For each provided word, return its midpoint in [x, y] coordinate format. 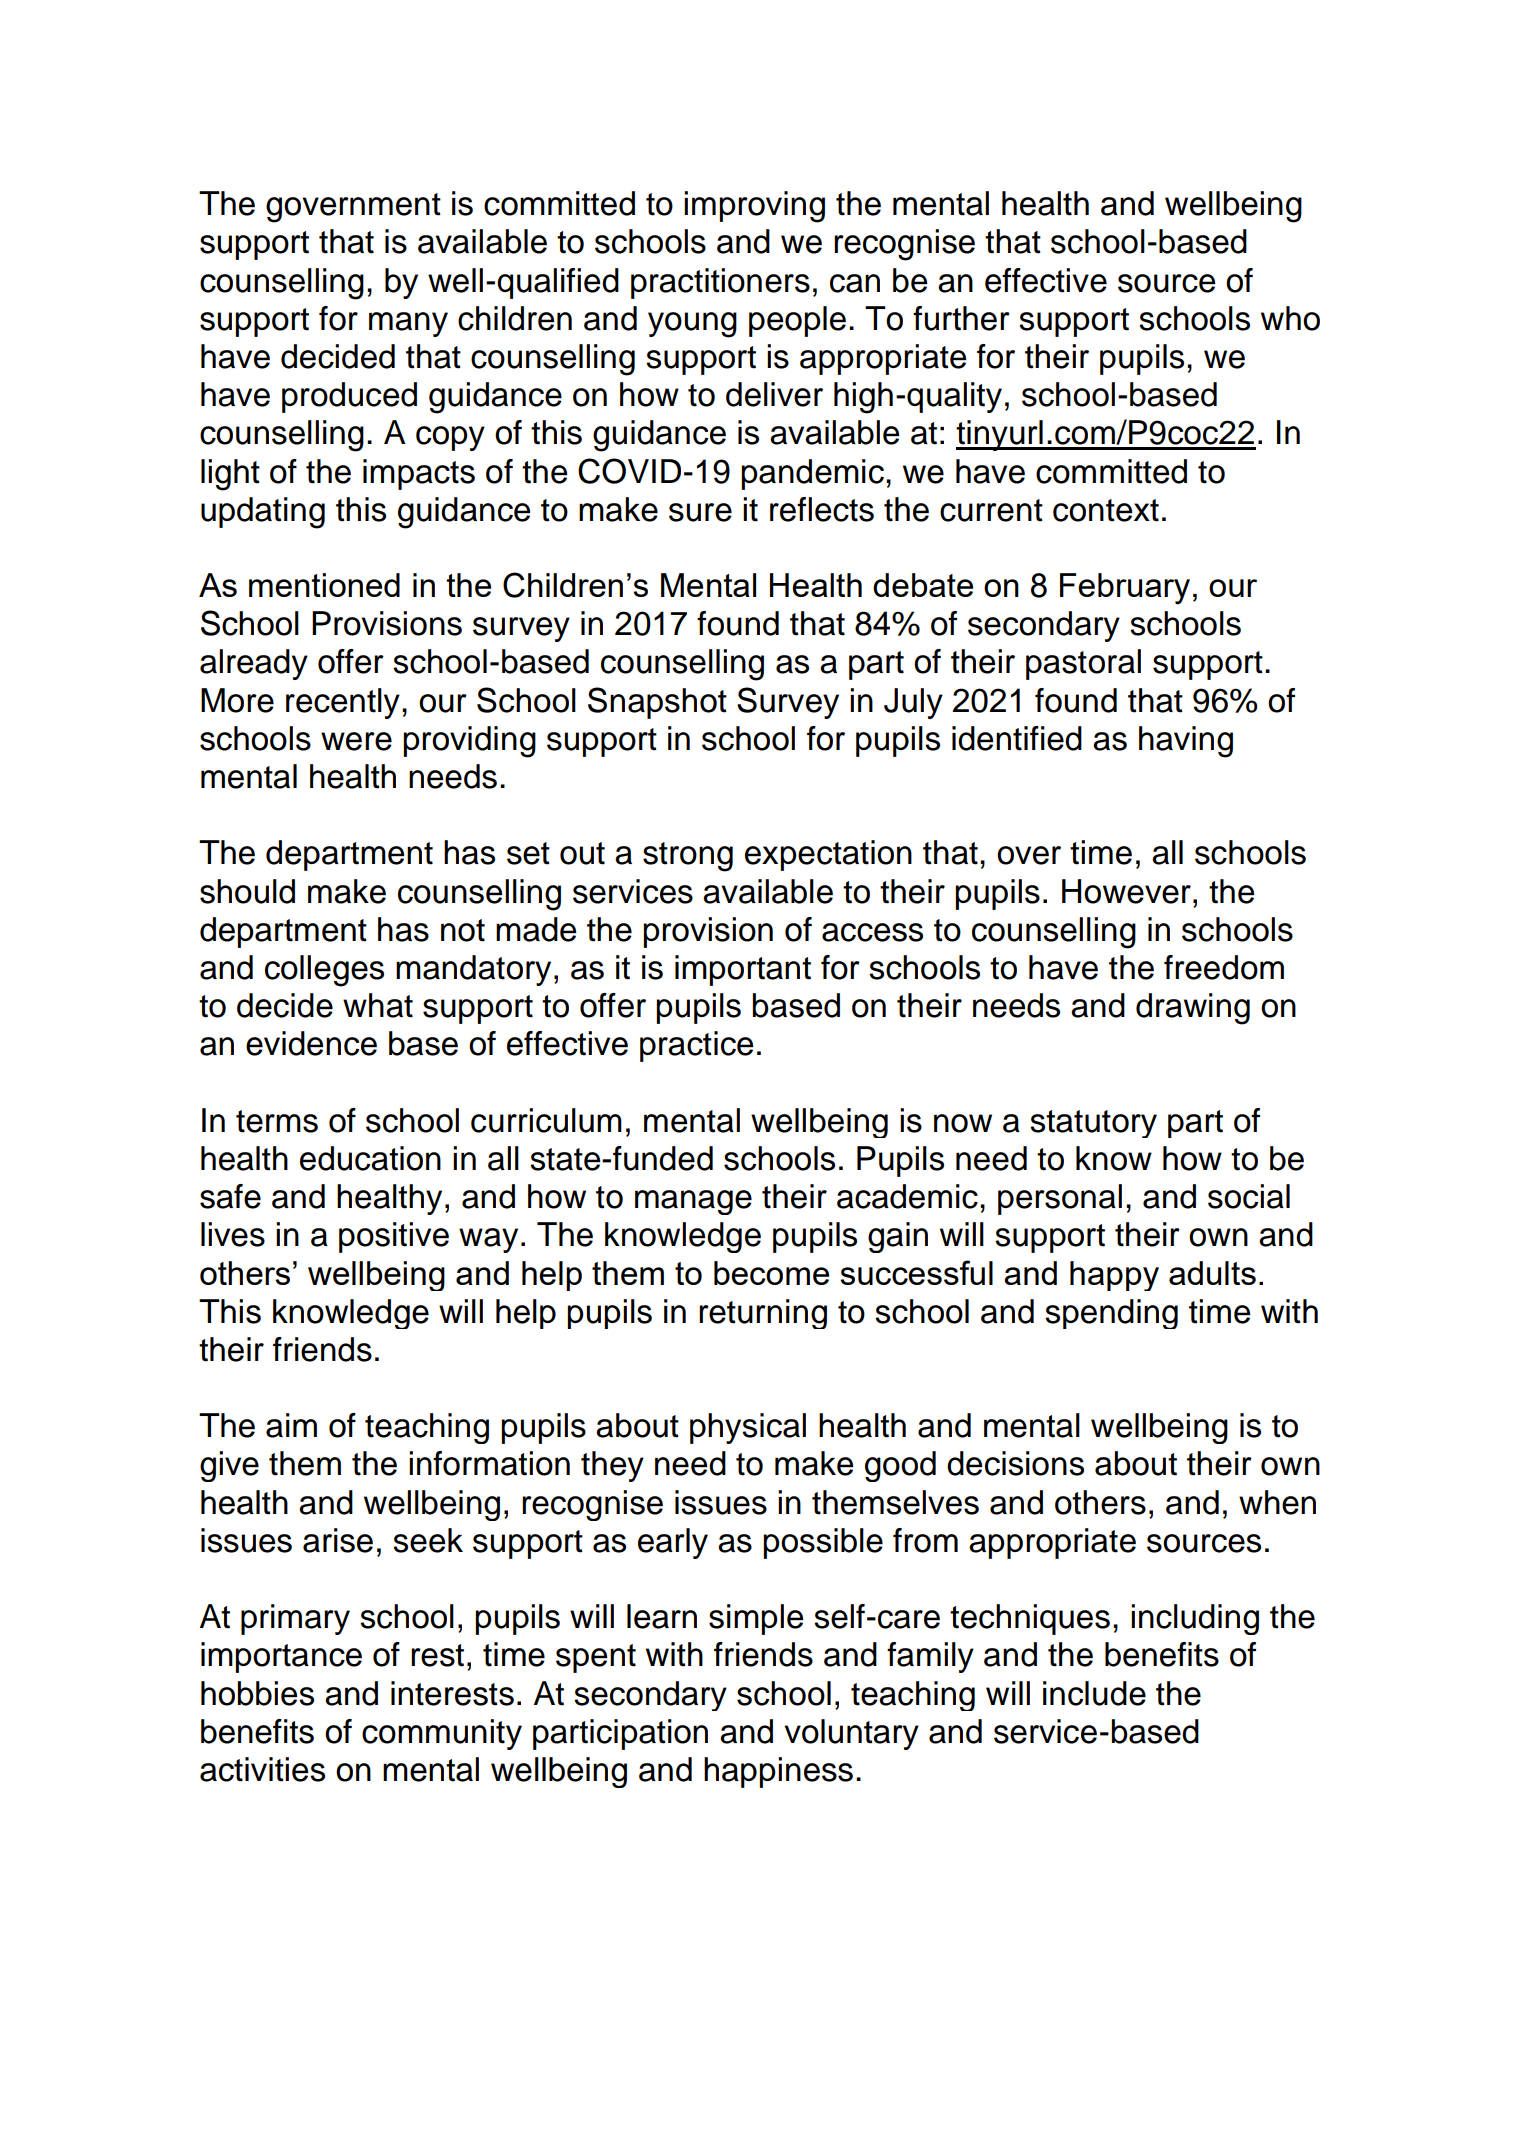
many [408, 324]
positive [394, 1237]
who [1290, 318]
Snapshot [657, 703]
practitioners [720, 283]
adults [1212, 1273]
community [442, 1734]
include [1094, 1693]
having [1186, 742]
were [356, 741]
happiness [778, 1772]
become [771, 1273]
